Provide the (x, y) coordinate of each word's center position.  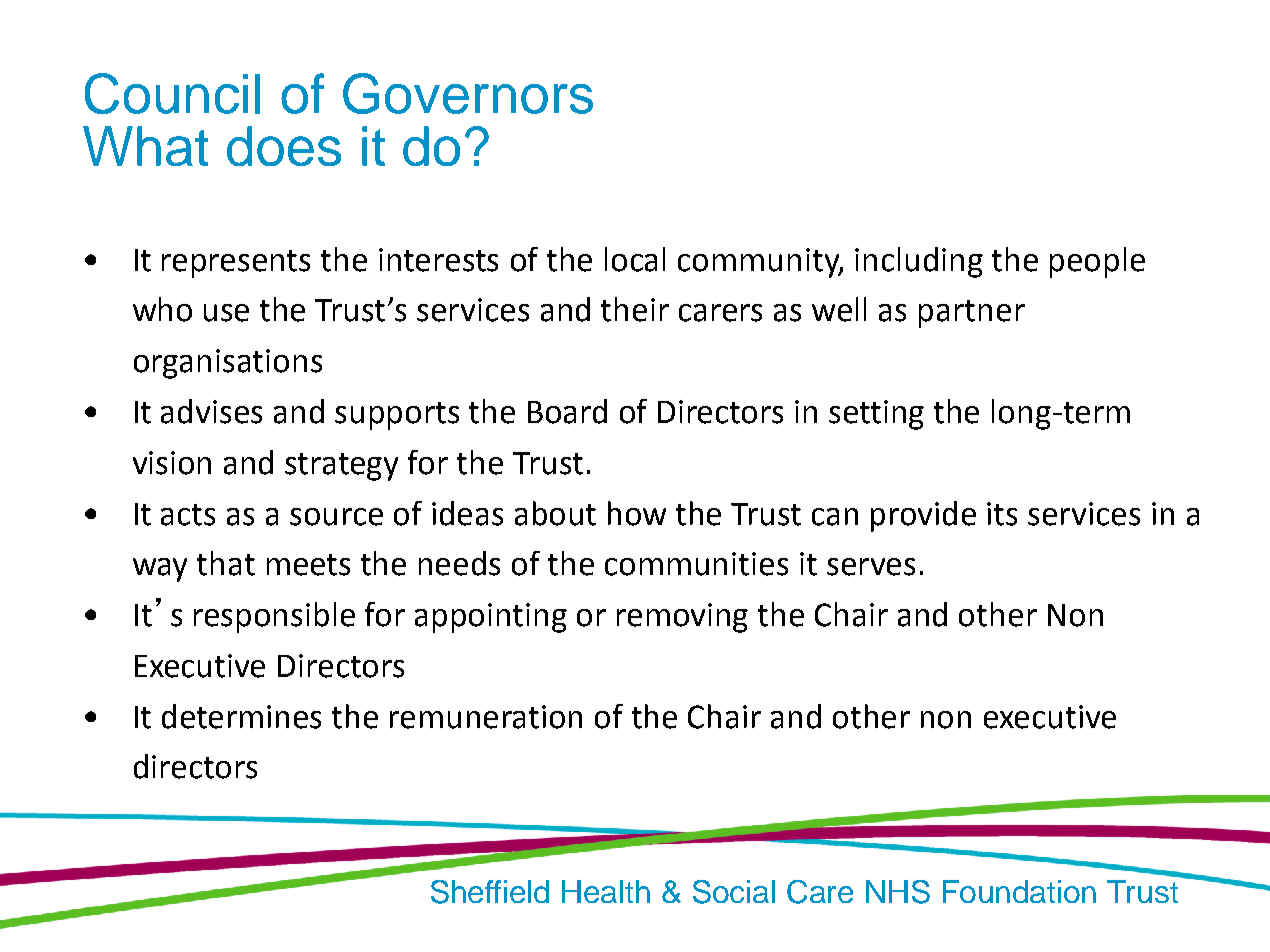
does (284, 146)
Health (606, 891)
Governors (468, 93)
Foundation (1019, 891)
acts (188, 515)
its (1002, 514)
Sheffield (490, 892)
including (919, 262)
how (637, 513)
